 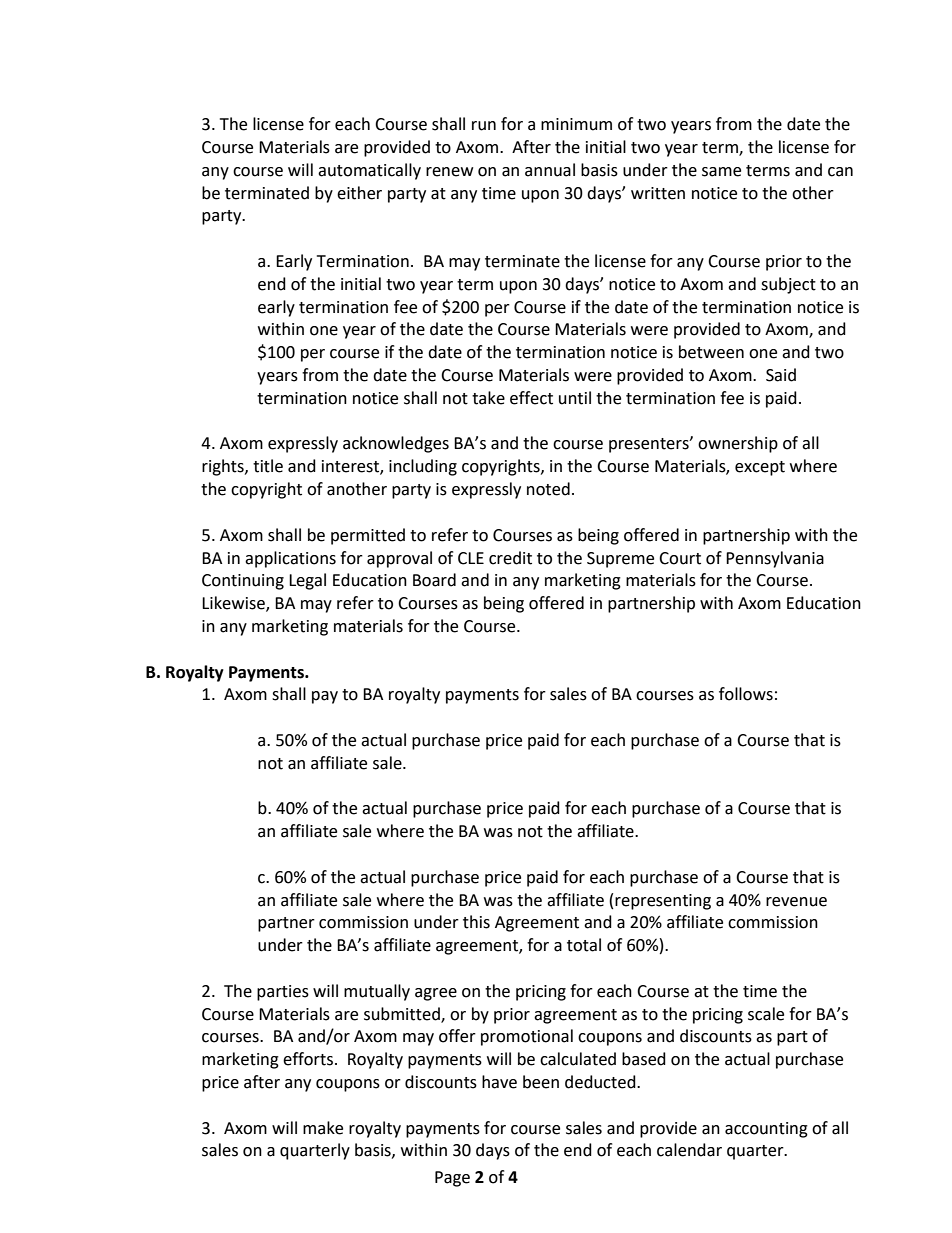 What do you see at coordinates (760, 468) in the screenshot?
I see `except` at bounding box center [760, 468].
